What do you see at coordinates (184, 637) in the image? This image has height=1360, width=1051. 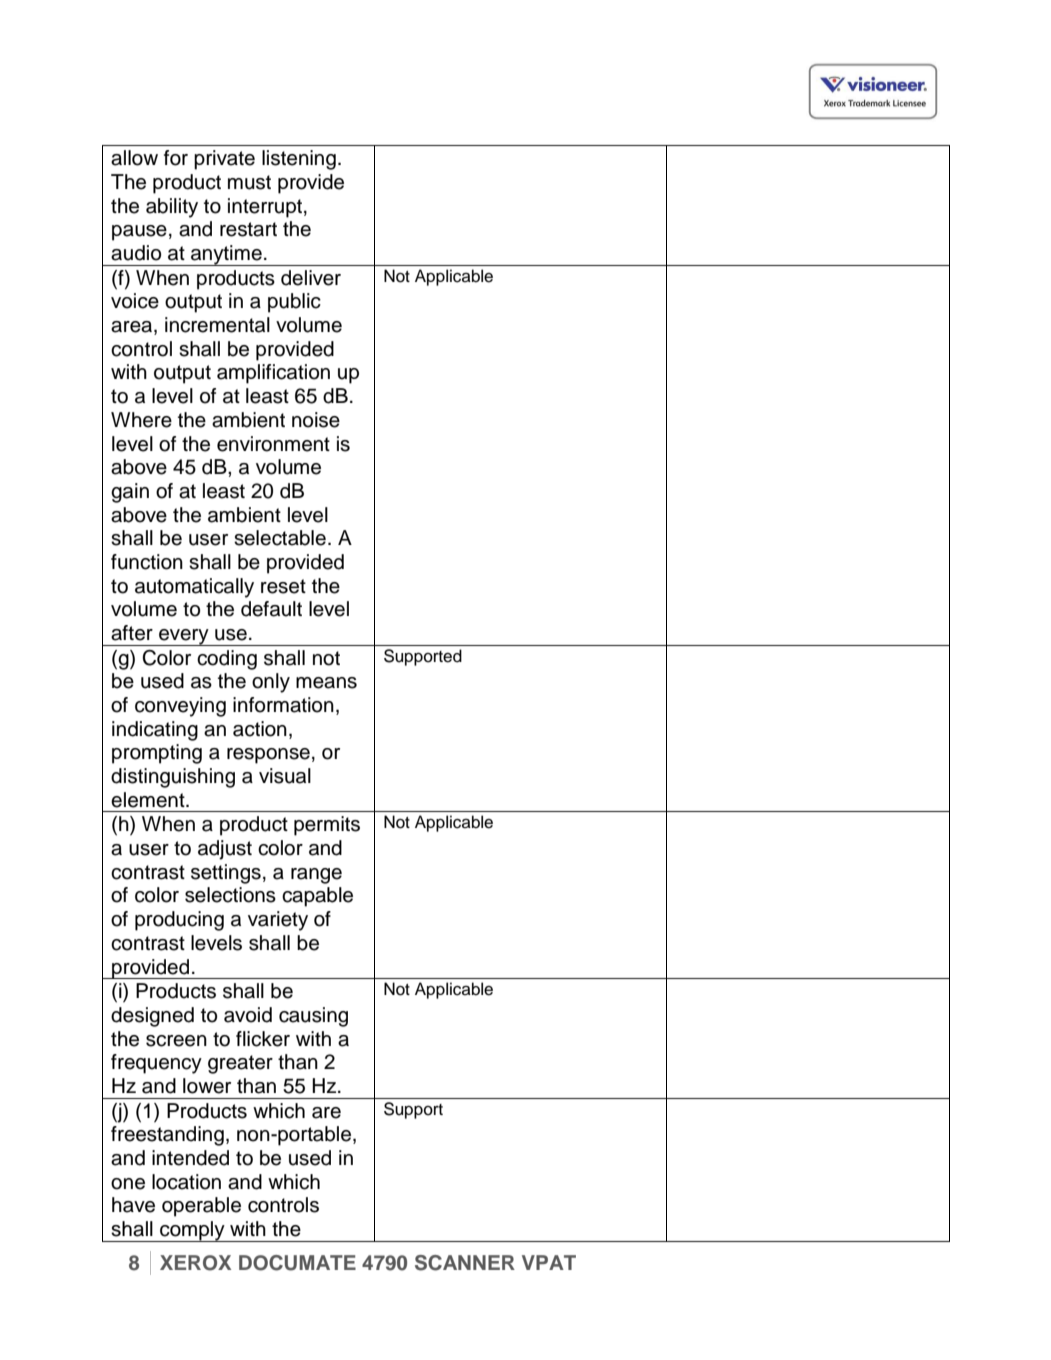 I see `every` at bounding box center [184, 637].
